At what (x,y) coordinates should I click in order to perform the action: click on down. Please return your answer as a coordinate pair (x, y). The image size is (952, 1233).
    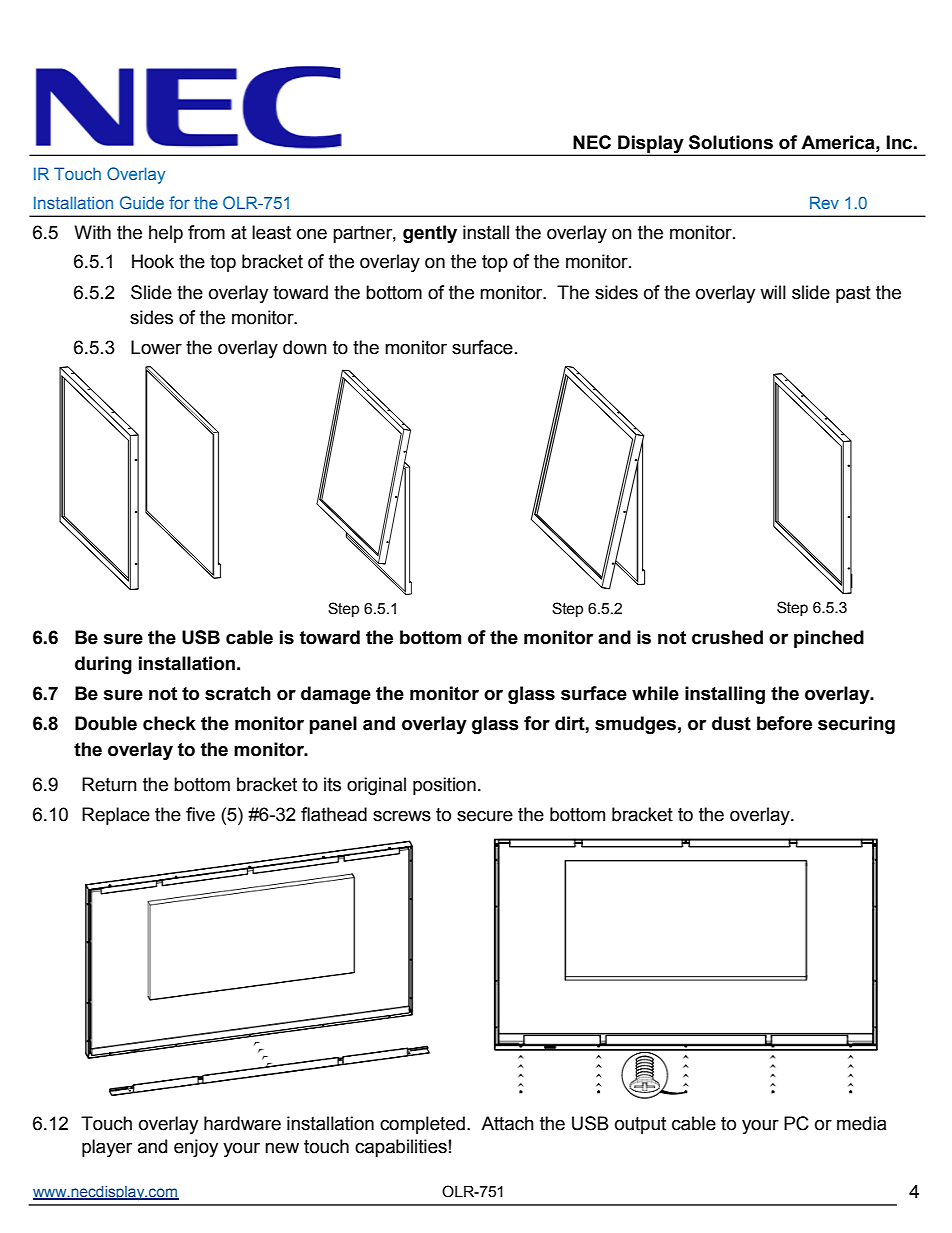
    Looking at the image, I should click on (305, 347).
